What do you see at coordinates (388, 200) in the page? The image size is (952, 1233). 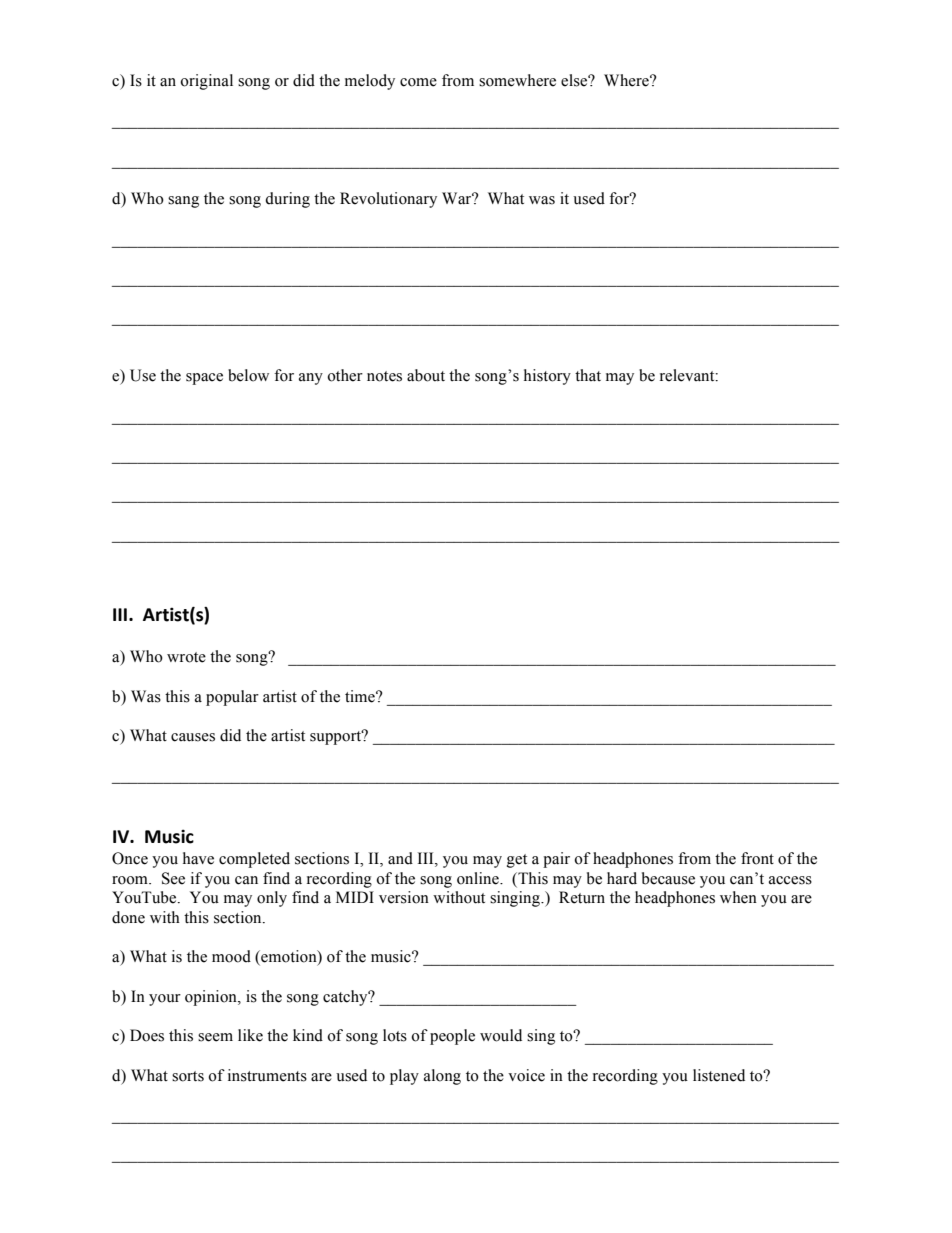 I see `Revolutionary` at bounding box center [388, 200].
